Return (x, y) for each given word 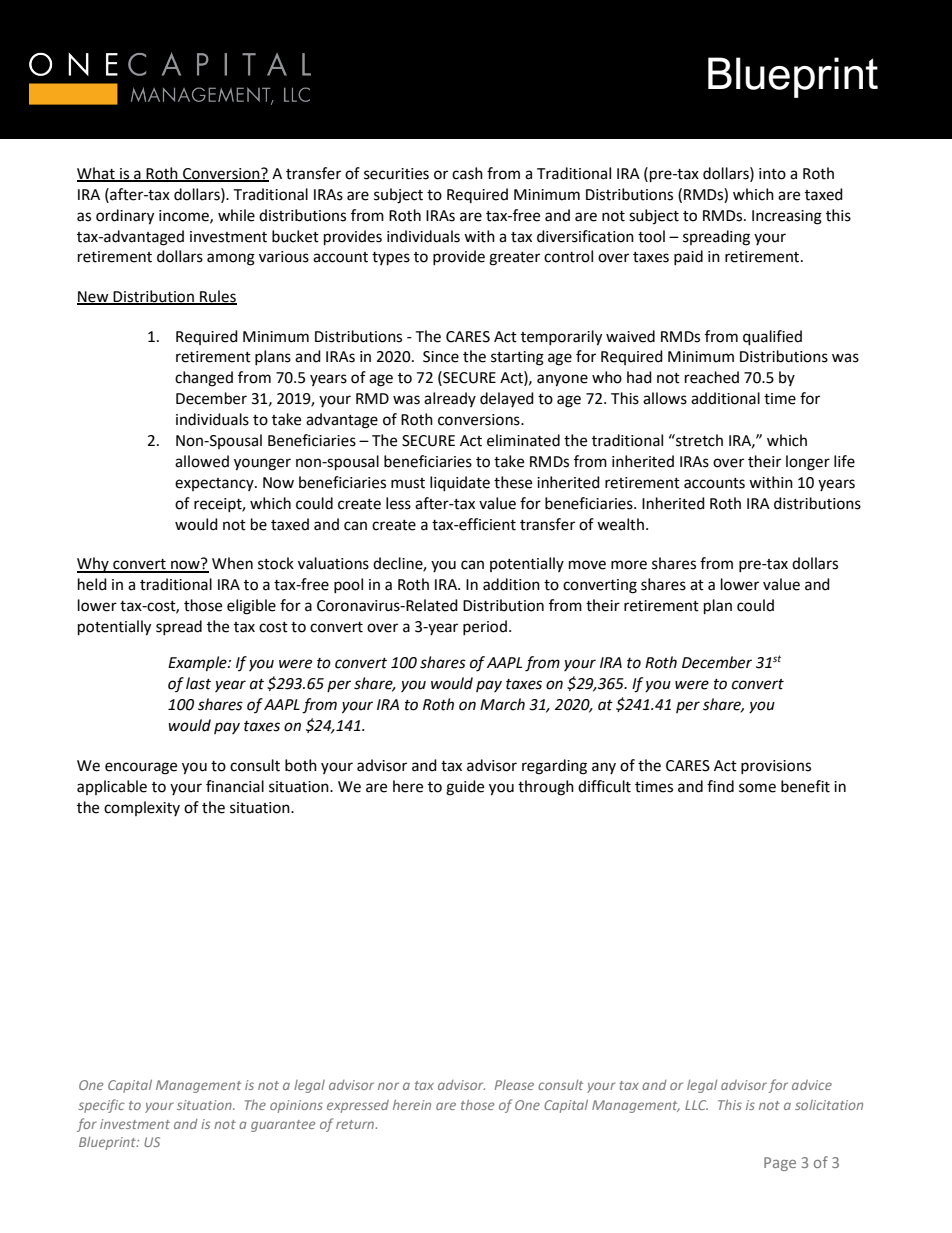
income (185, 216)
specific (101, 1106)
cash (467, 173)
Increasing (787, 217)
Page (780, 1164)
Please (514, 1085)
